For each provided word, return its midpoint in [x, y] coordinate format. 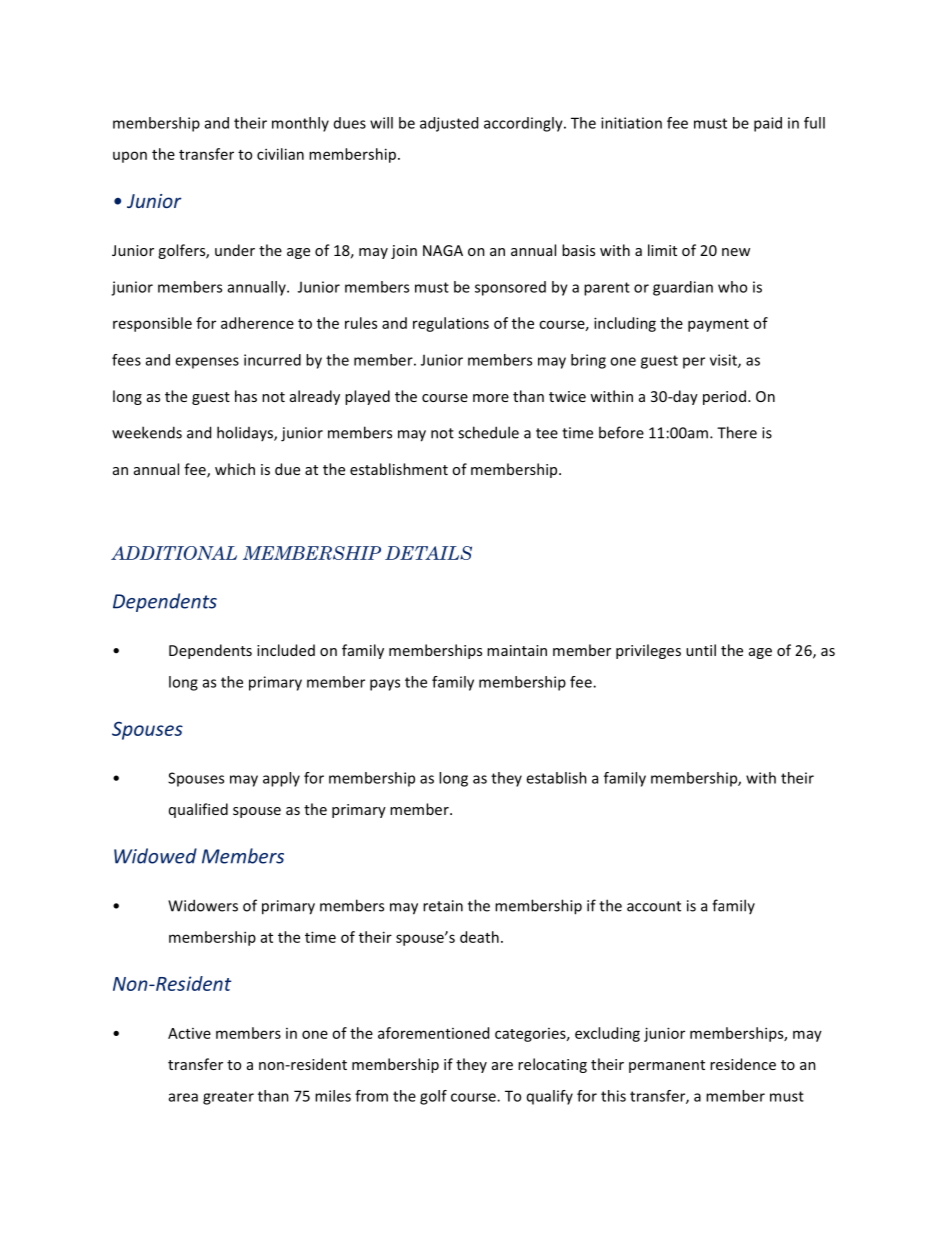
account [654, 906]
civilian [280, 154]
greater [228, 1098]
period [724, 397]
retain [443, 906]
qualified [198, 810]
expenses [207, 363]
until [701, 650]
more [491, 398]
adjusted [449, 124]
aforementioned [433, 1033]
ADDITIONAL [174, 553]
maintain [517, 650]
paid [768, 124]
